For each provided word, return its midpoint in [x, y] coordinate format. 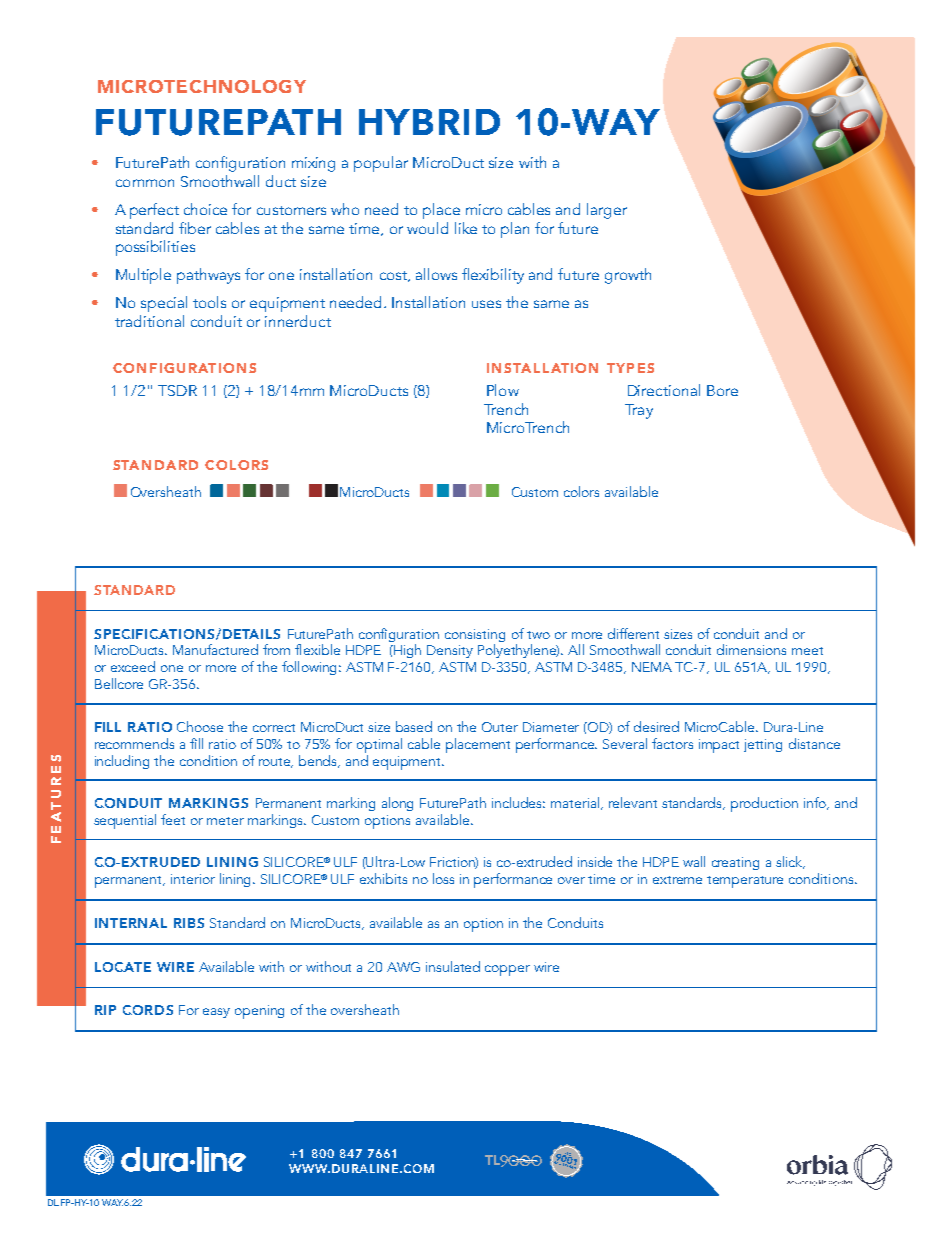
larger [607, 211]
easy [216, 1013]
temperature [745, 882]
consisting [475, 635]
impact [719, 746]
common [145, 183]
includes [518, 802]
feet [173, 819]
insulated [453, 966]
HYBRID [429, 122]
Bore [722, 390]
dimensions [751, 649]
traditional [149, 321]
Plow [503, 390]
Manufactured [215, 649]
